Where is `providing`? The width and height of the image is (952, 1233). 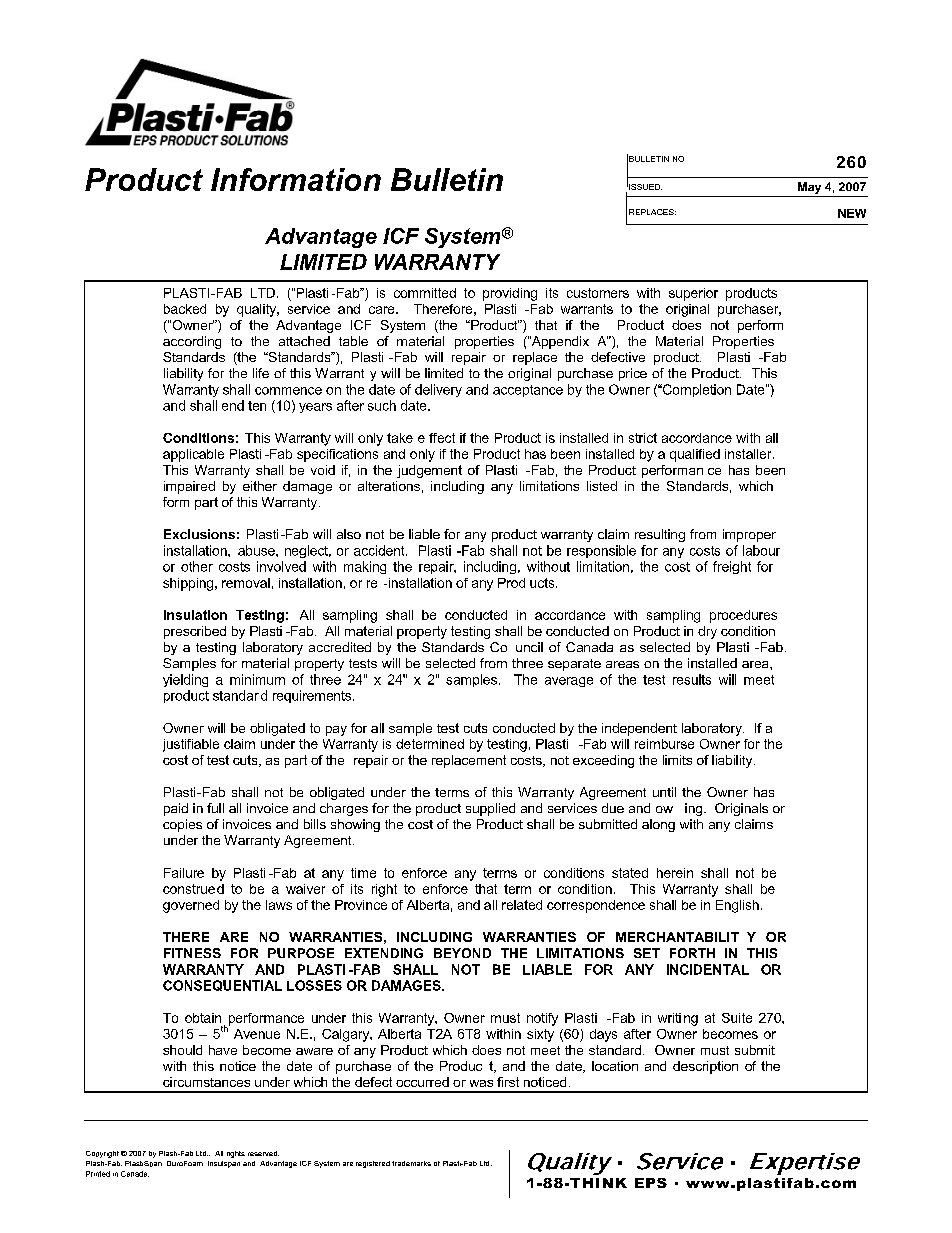
providing is located at coordinates (510, 294).
